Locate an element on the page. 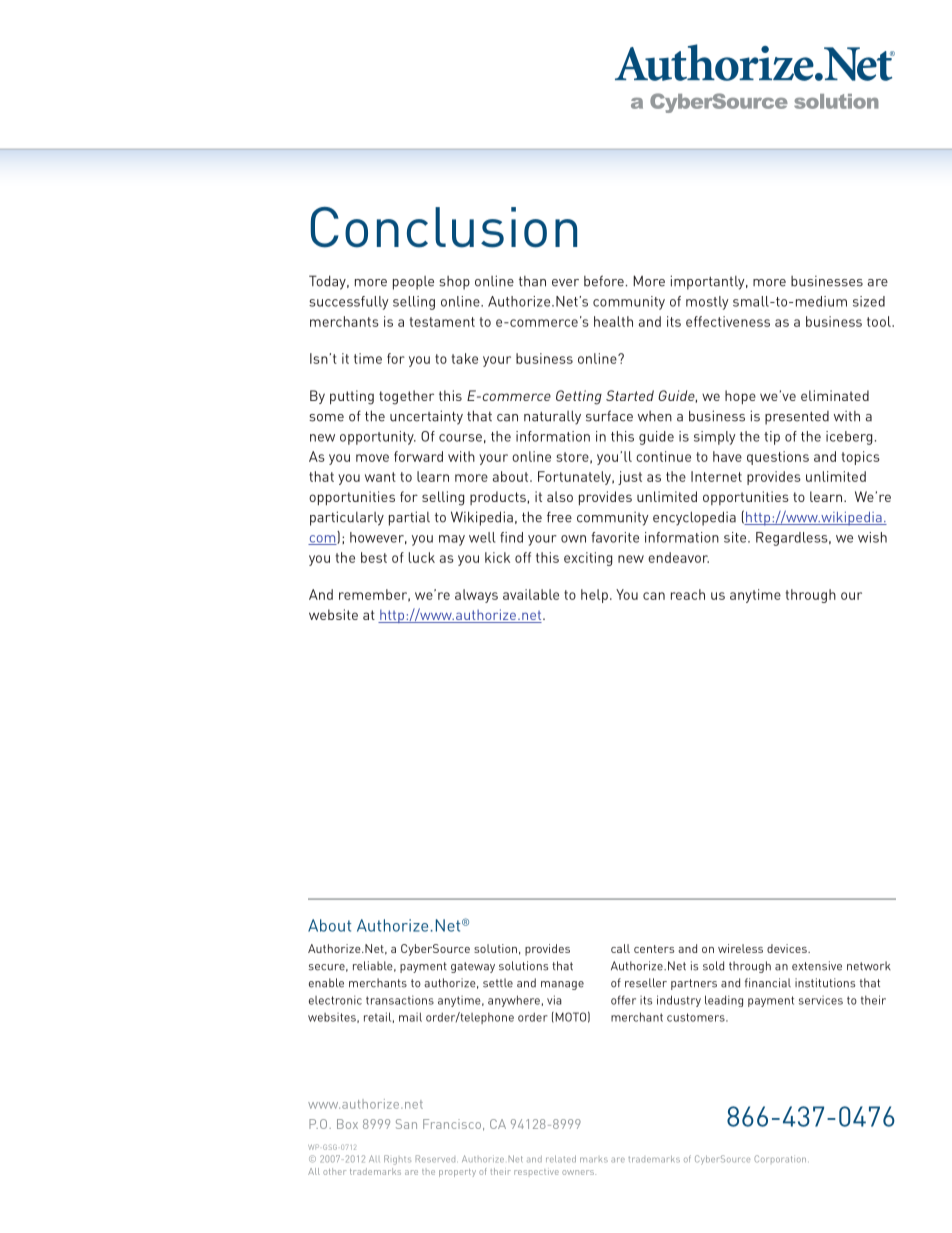 Image resolution: width=952 pixels, height=1233 pixels. Rights is located at coordinates (397, 1160).
